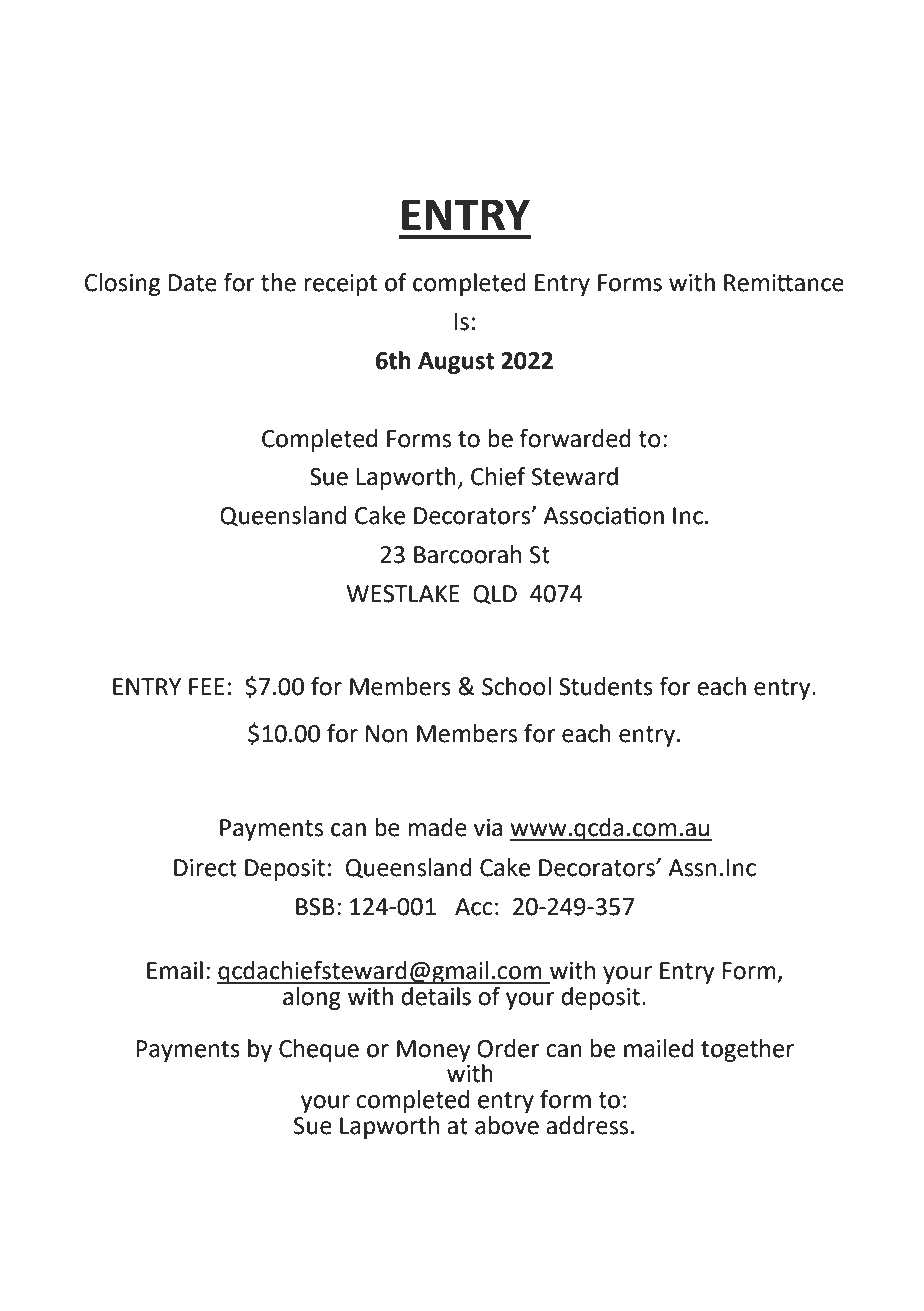 The height and width of the screenshot is (1311, 924). What do you see at coordinates (456, 363) in the screenshot?
I see `August` at bounding box center [456, 363].
